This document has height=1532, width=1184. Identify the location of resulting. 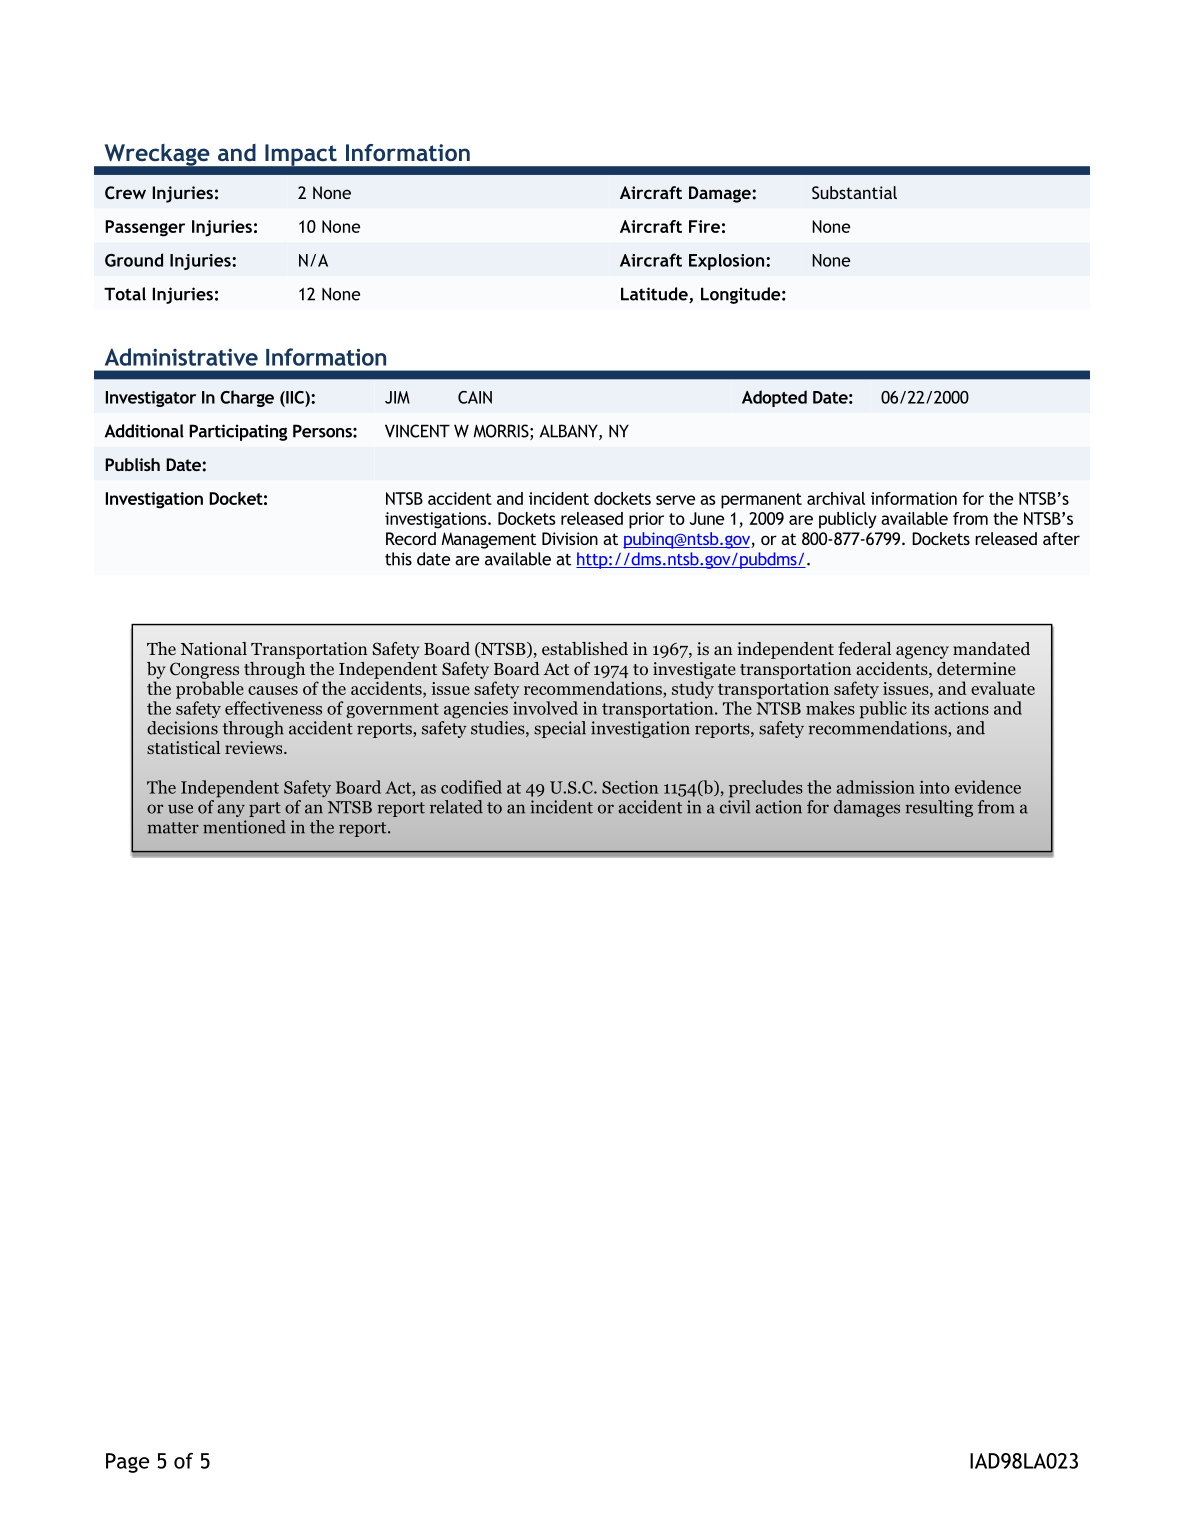
(939, 808).
